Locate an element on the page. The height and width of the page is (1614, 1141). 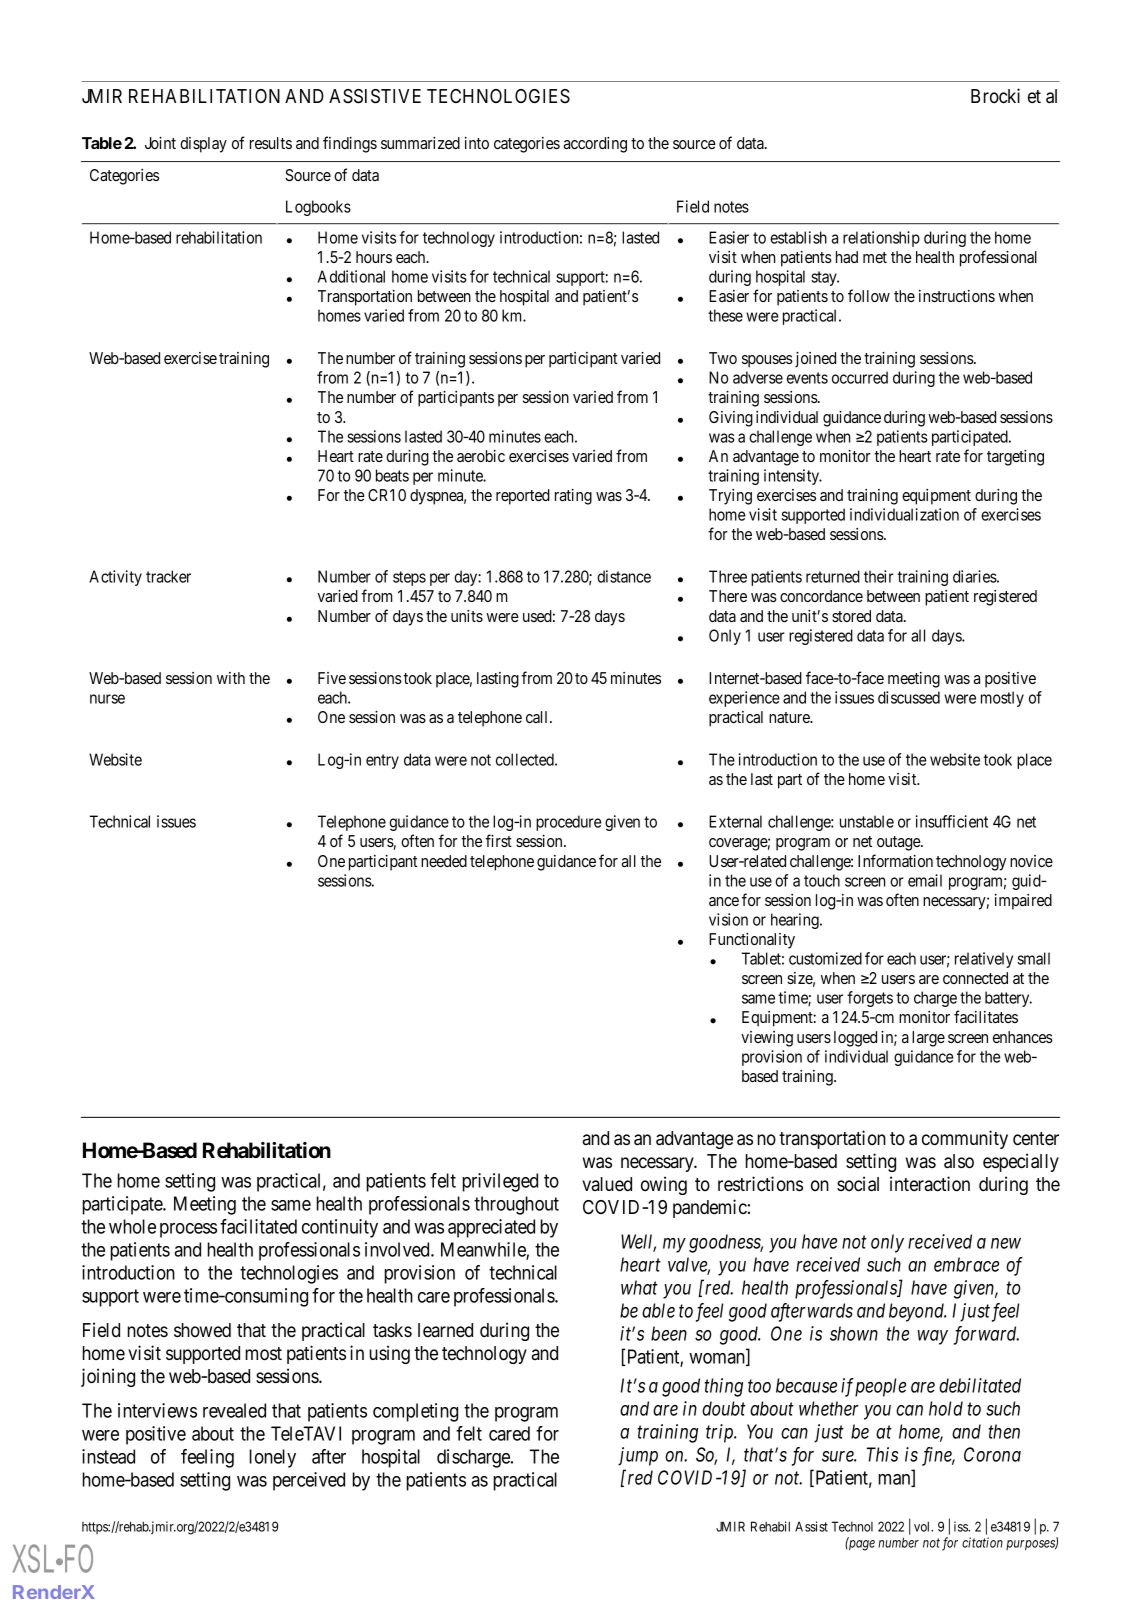
call is located at coordinates (538, 717).
